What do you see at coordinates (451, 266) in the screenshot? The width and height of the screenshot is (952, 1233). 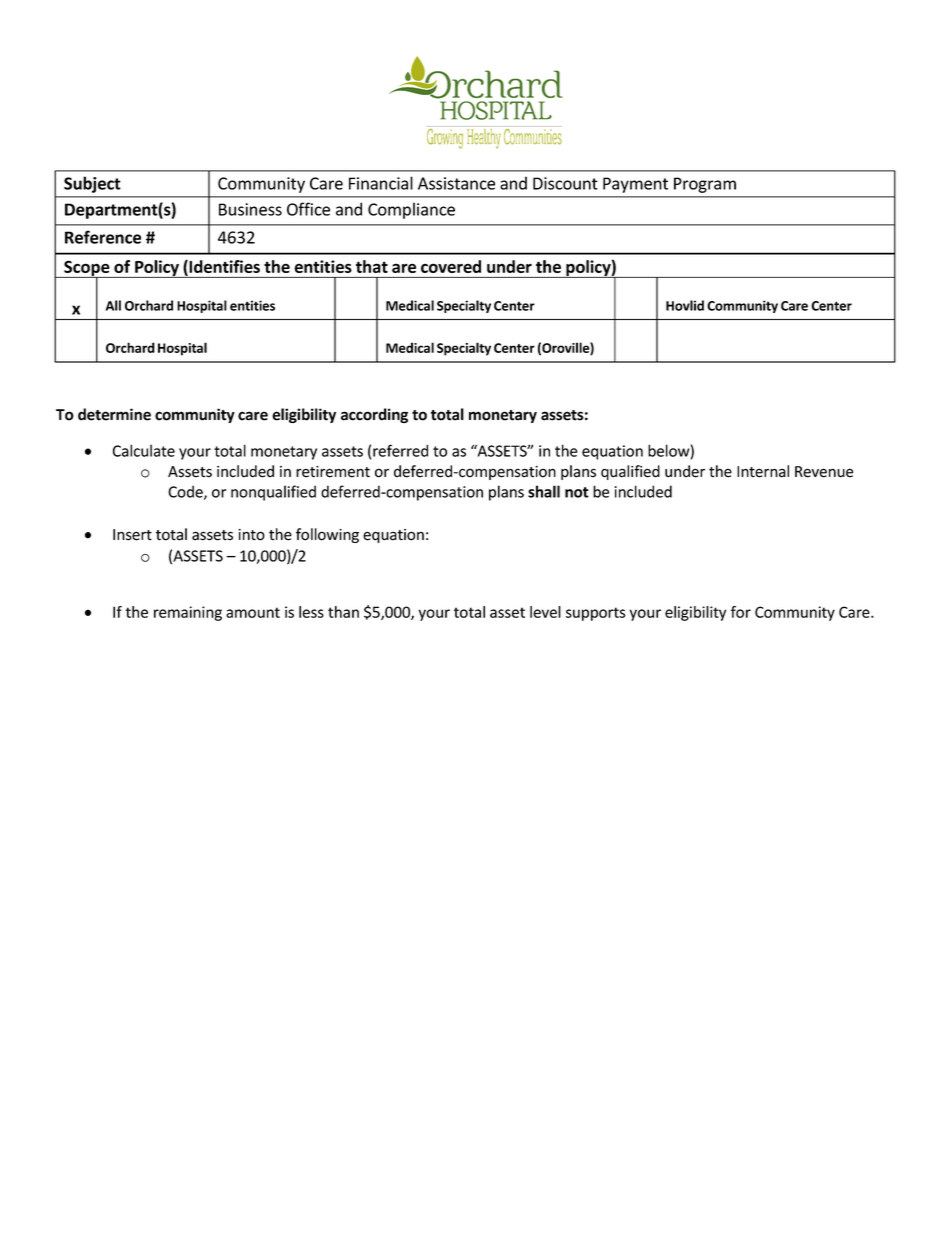 I see `covered` at bounding box center [451, 266].
